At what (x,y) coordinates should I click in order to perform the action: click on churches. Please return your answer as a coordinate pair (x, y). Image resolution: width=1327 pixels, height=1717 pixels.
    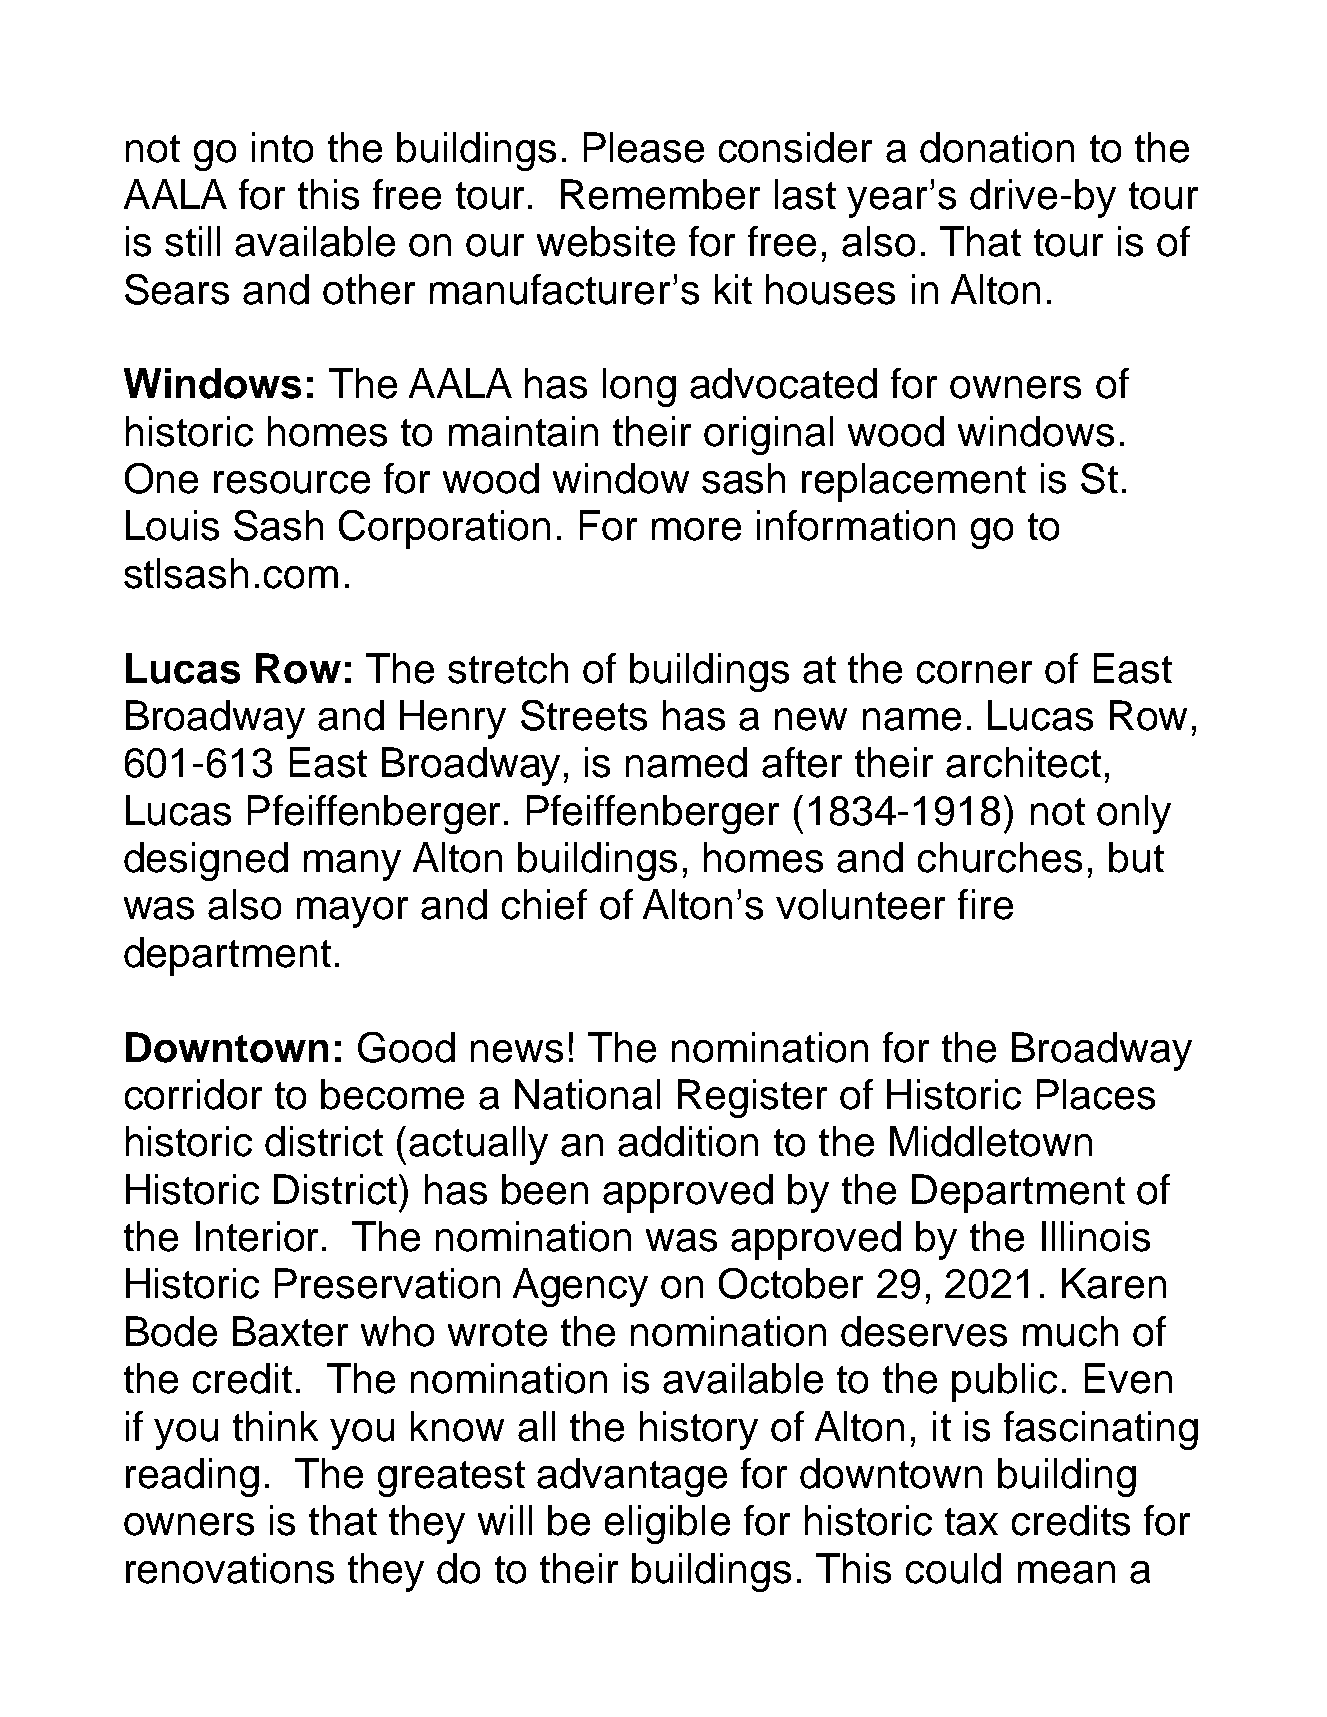
    Looking at the image, I should click on (1000, 857).
